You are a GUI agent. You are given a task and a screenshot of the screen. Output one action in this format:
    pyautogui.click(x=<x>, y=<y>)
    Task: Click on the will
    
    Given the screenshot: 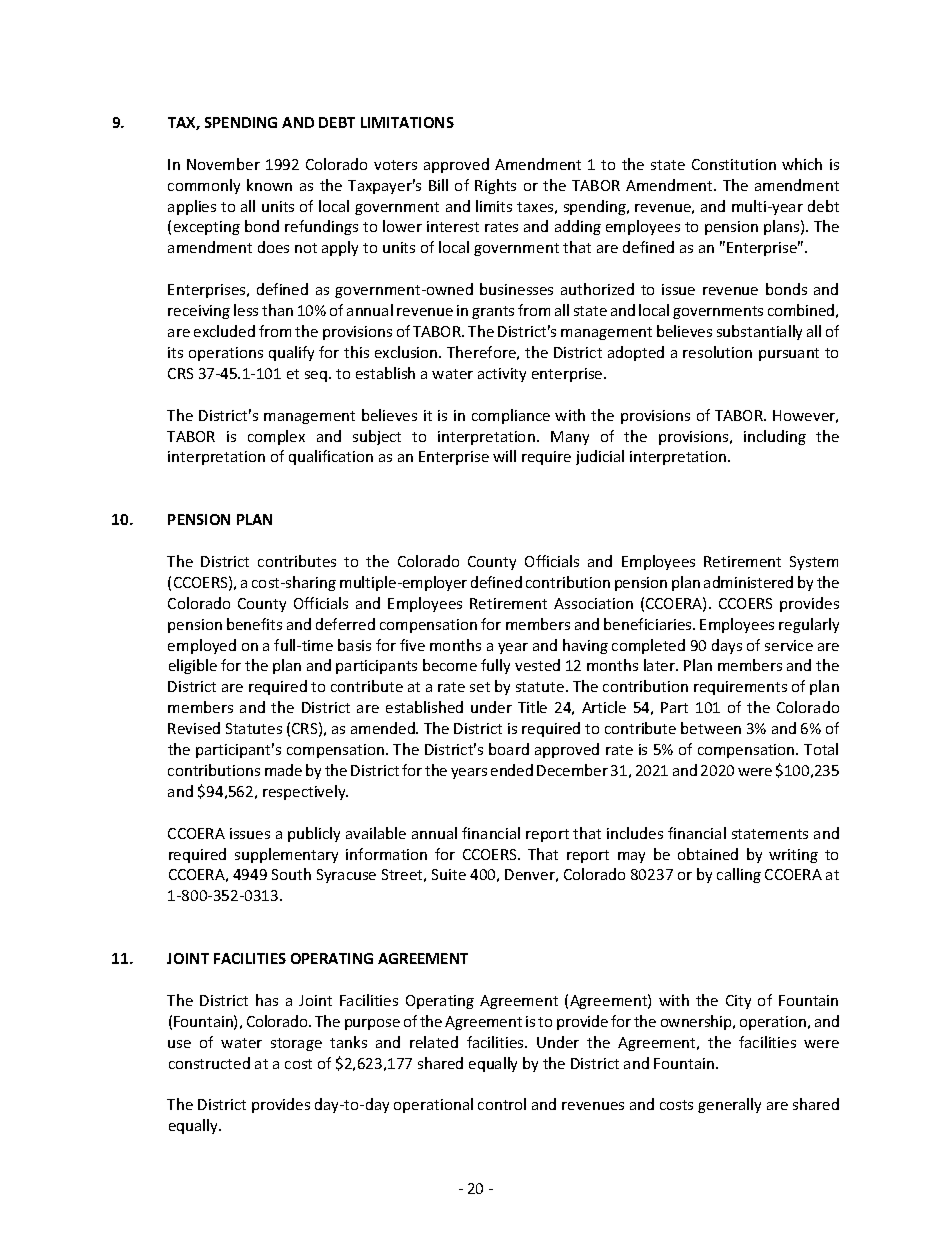 What is the action you would take?
    pyautogui.click(x=504, y=456)
